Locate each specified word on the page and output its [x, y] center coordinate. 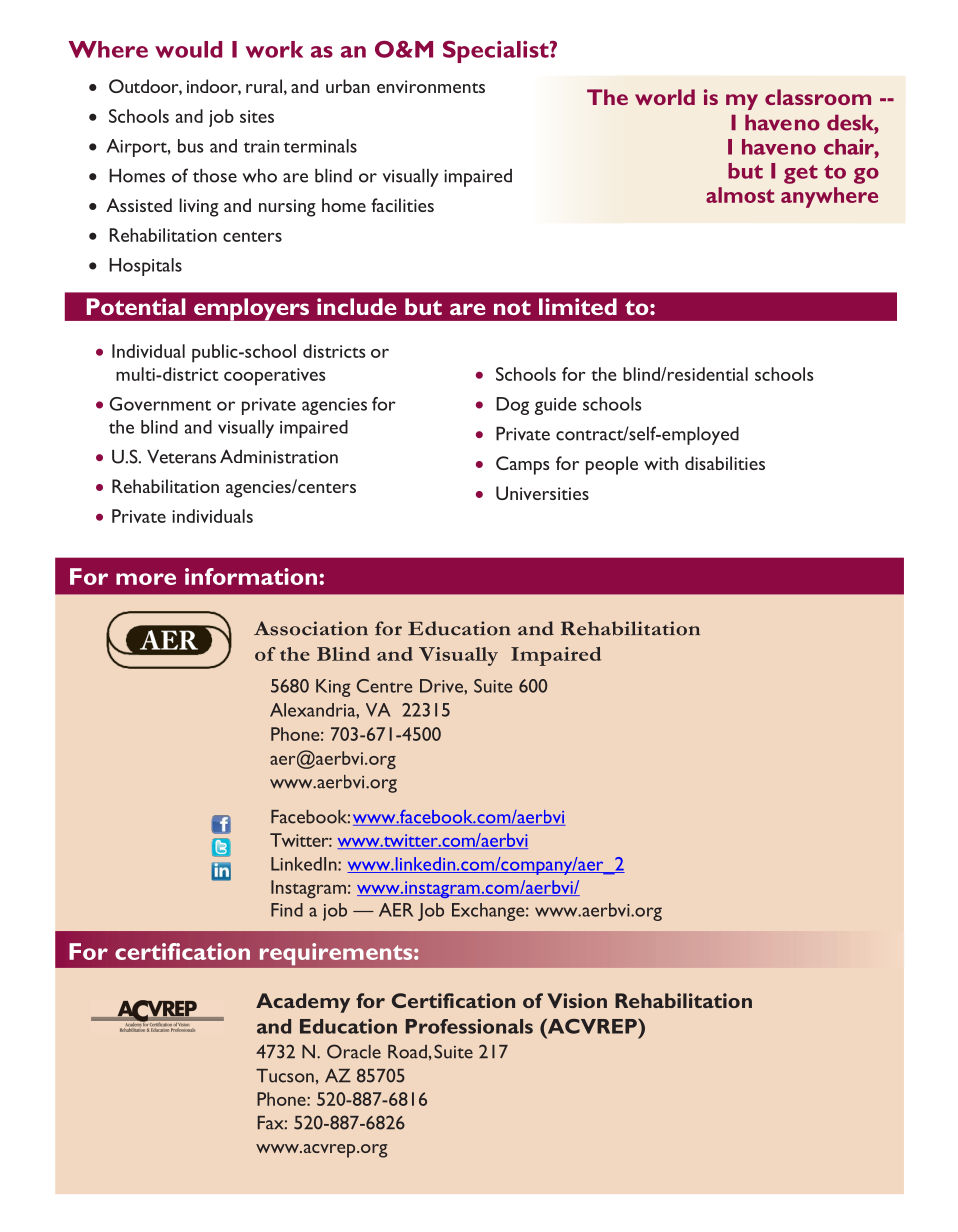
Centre [384, 686]
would [188, 49]
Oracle [354, 1051]
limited [578, 306]
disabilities [725, 463]
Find [287, 910]
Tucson [285, 1076]
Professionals [469, 1026]
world [665, 97]
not [512, 307]
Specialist [497, 52]
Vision [577, 1000]
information [251, 576]
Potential [136, 306]
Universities [542, 493]
